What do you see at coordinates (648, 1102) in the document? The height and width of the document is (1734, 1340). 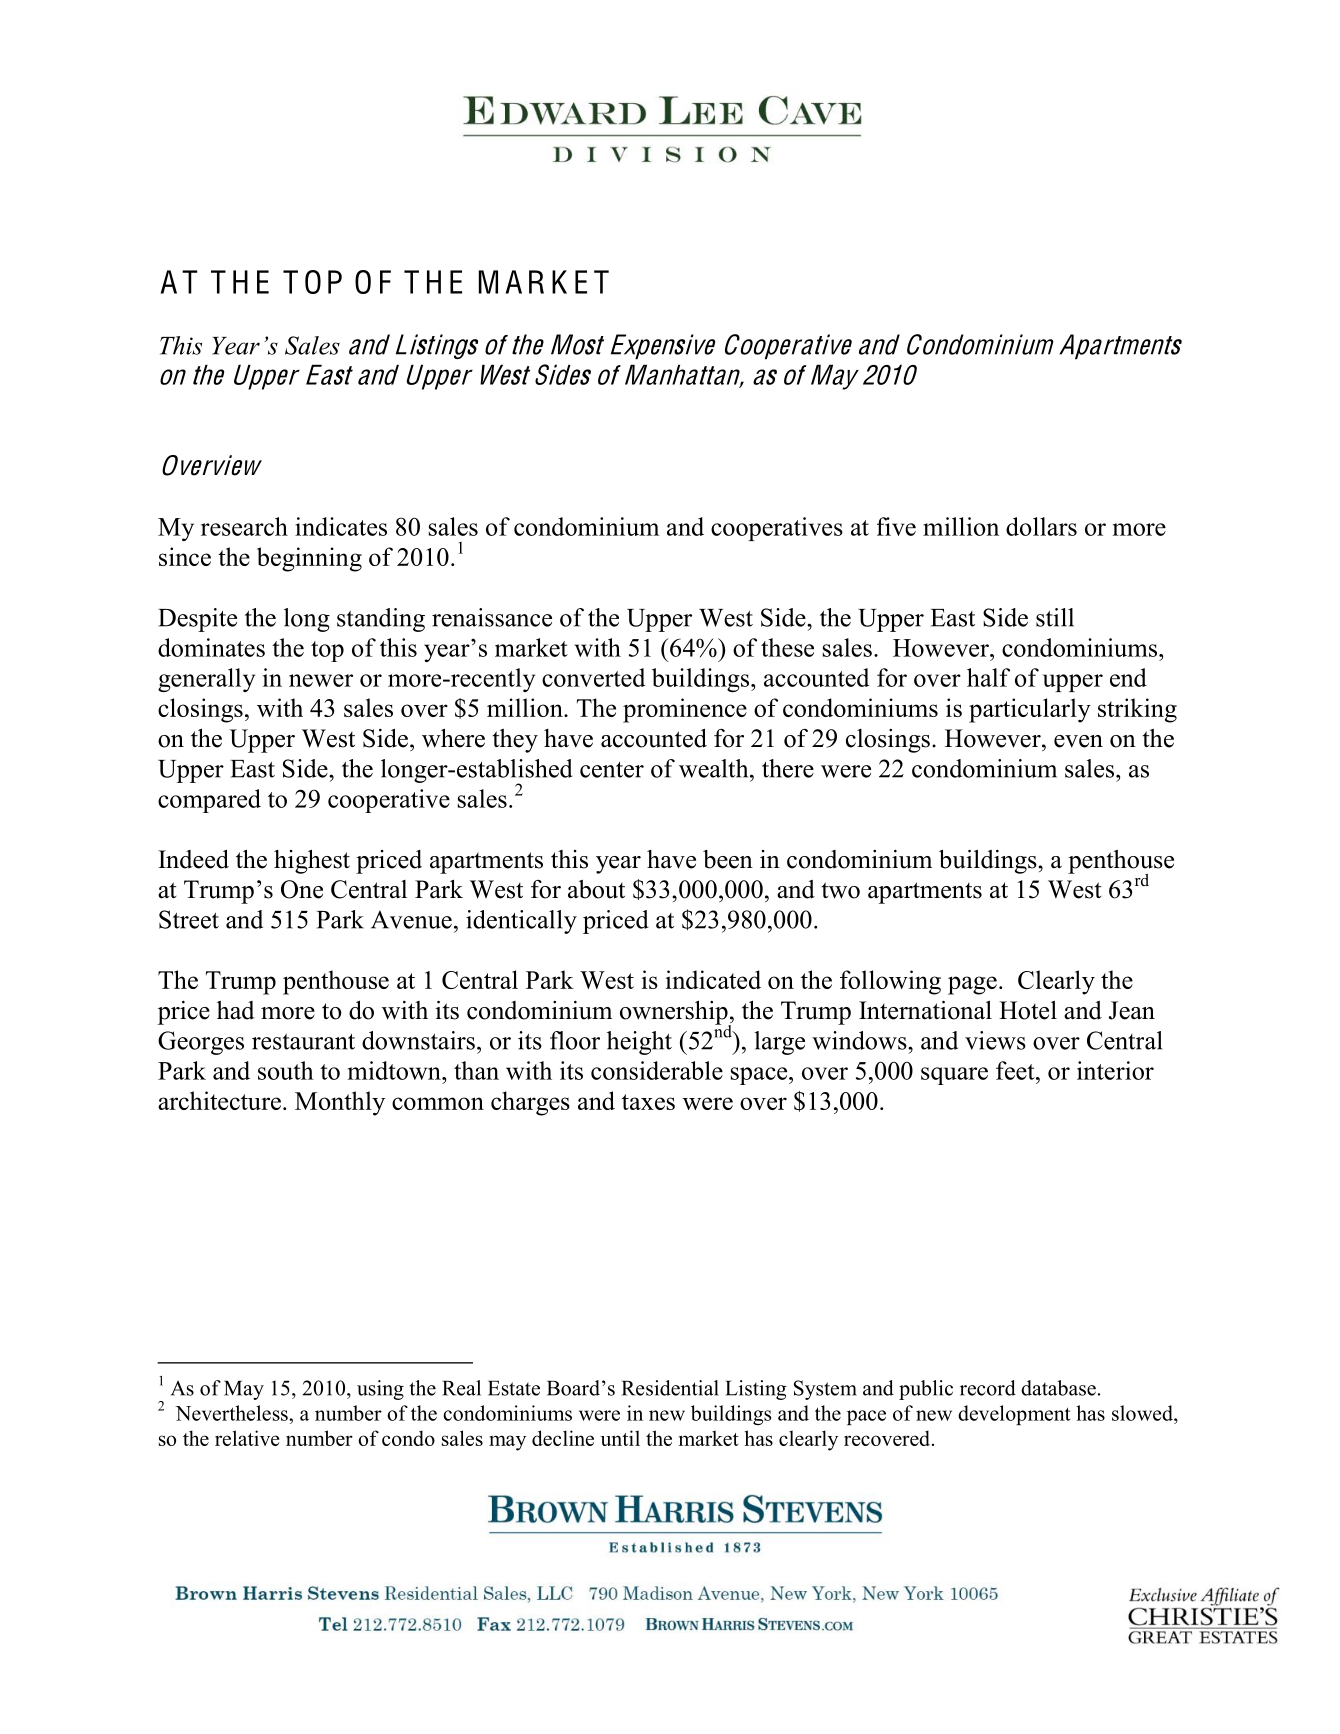 I see `taxes` at bounding box center [648, 1102].
